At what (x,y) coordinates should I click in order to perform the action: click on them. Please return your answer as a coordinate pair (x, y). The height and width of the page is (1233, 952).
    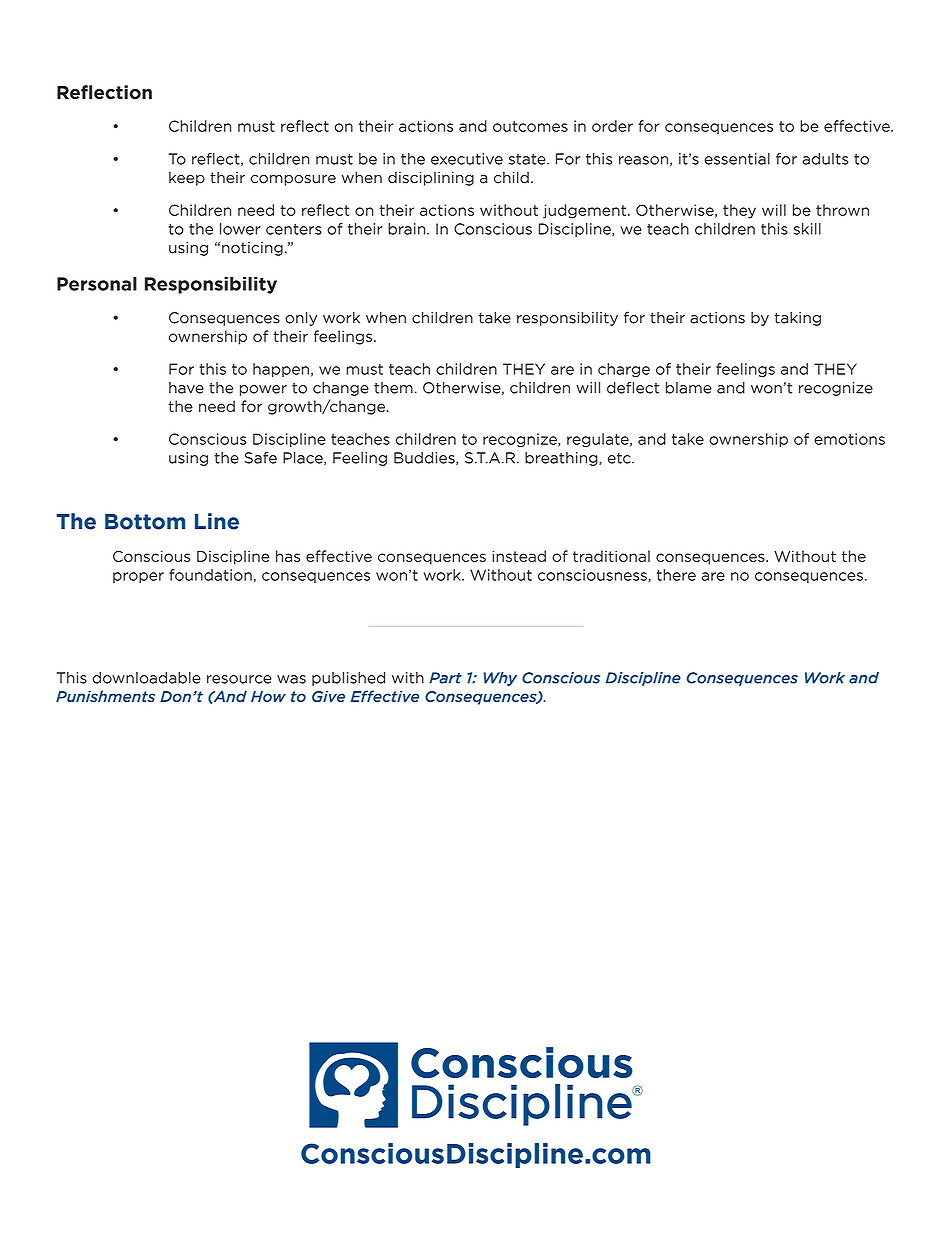
    Looking at the image, I should click on (394, 388).
